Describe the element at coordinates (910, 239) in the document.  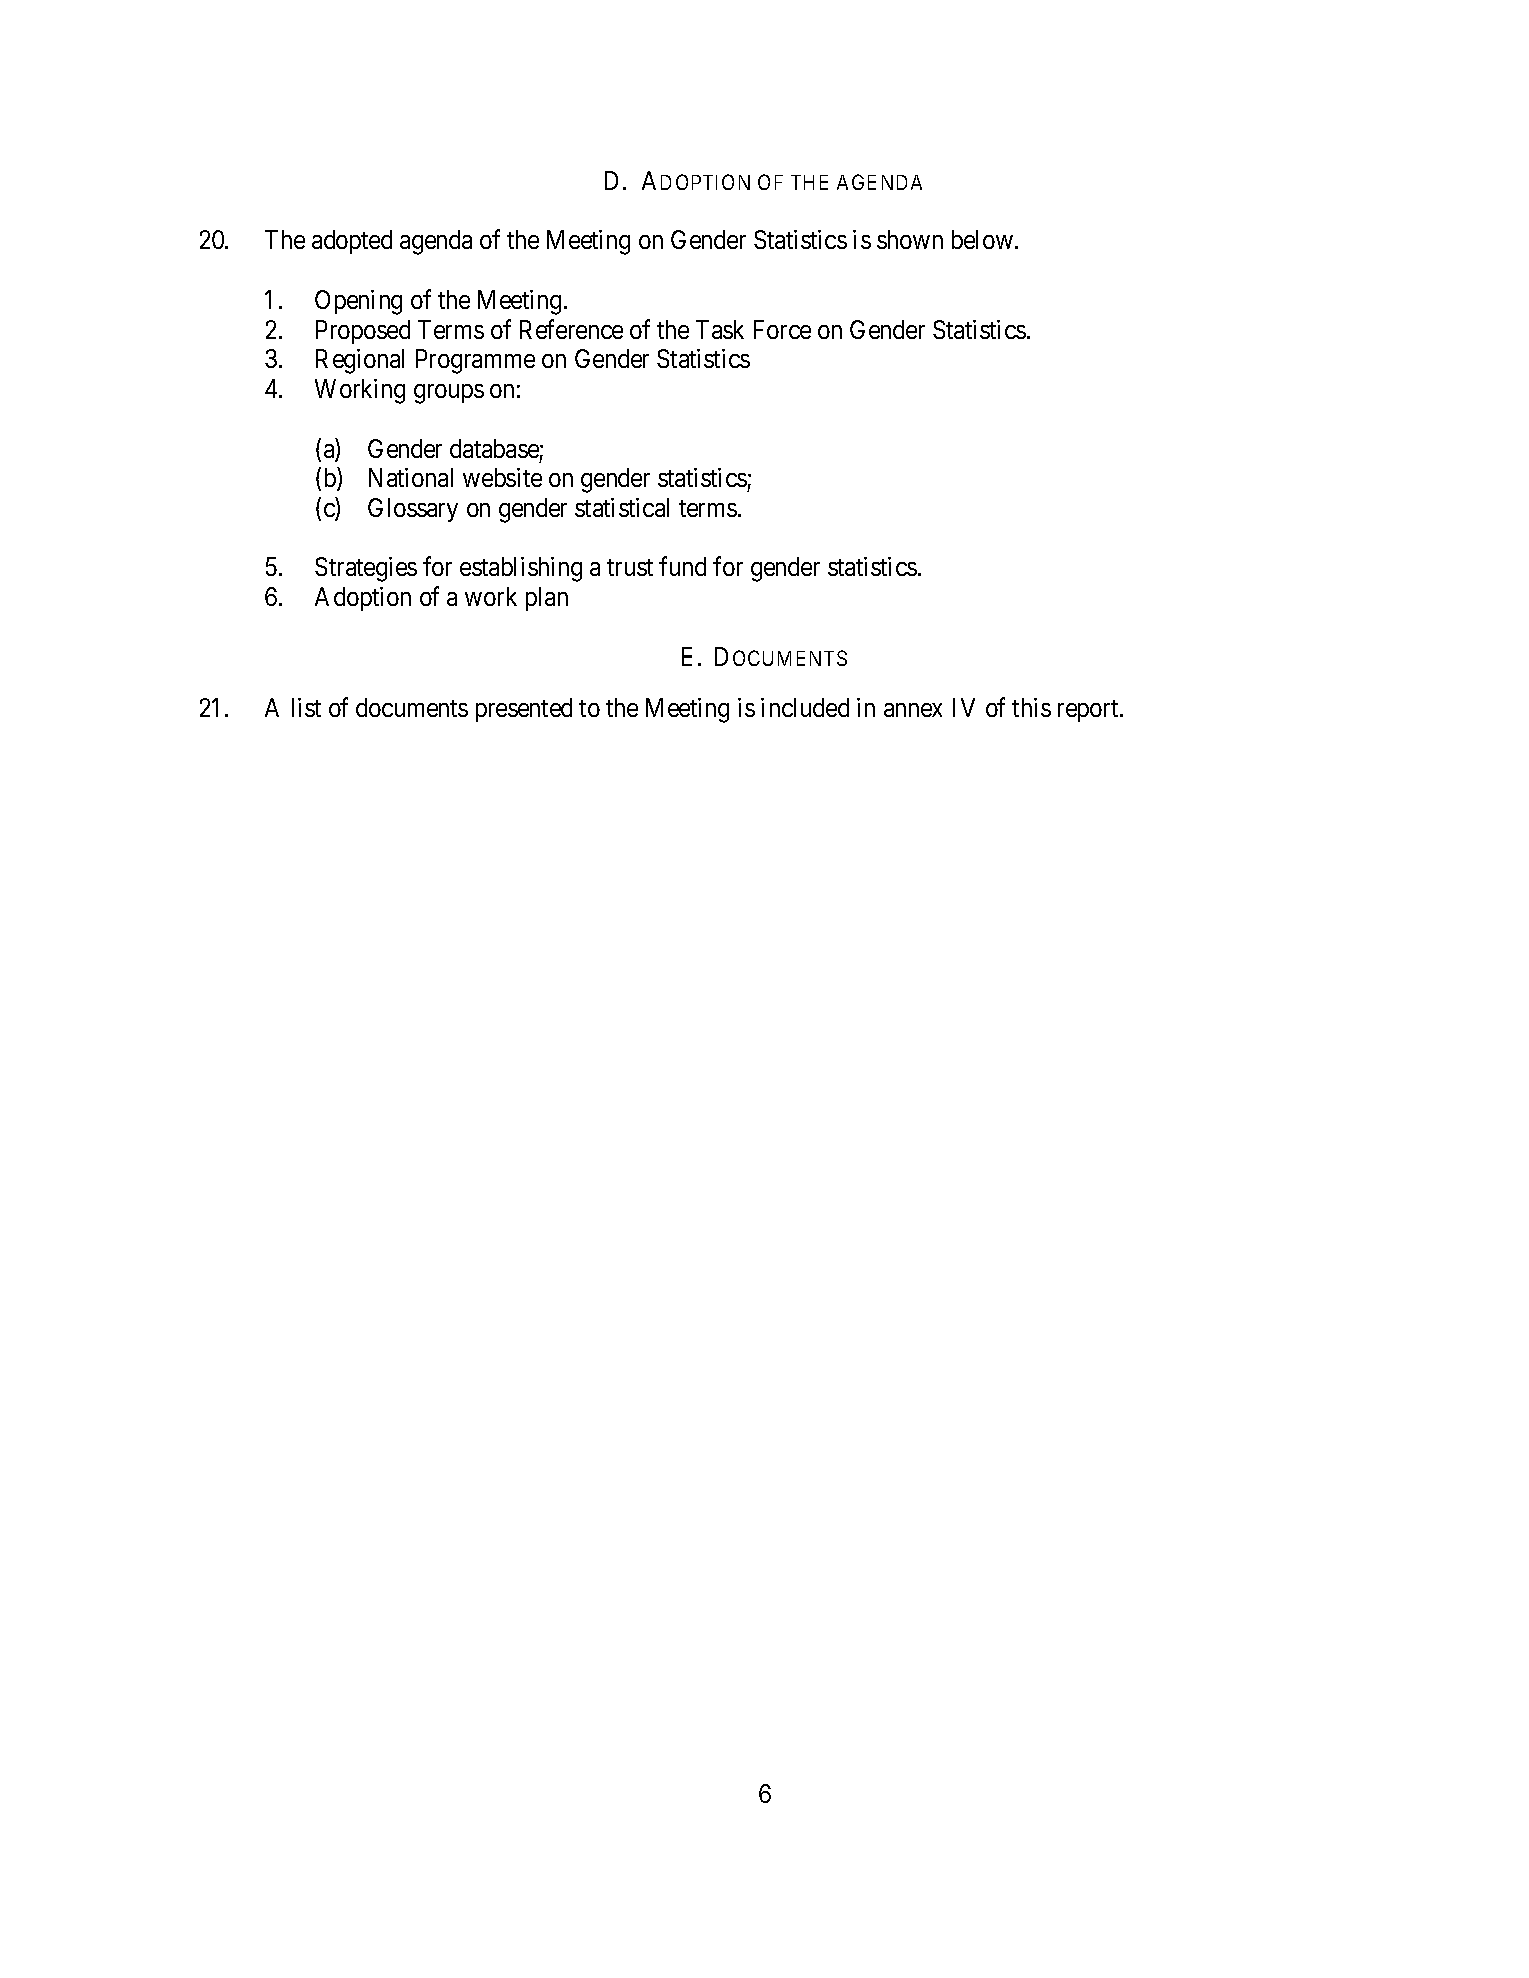
I see `shown` at that location.
